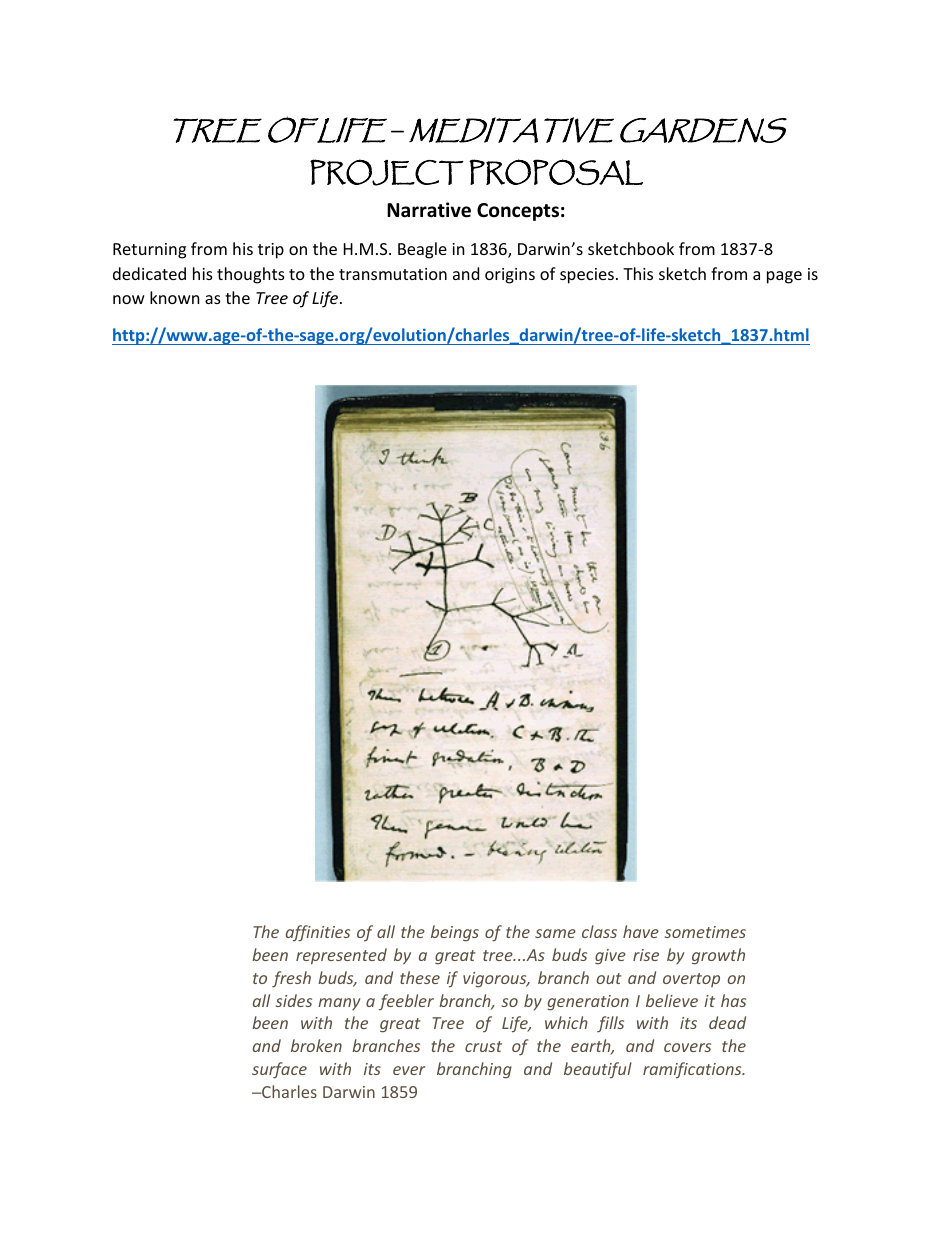 This screenshot has width=952, height=1233. What do you see at coordinates (271, 251) in the screenshot?
I see `trip` at bounding box center [271, 251].
